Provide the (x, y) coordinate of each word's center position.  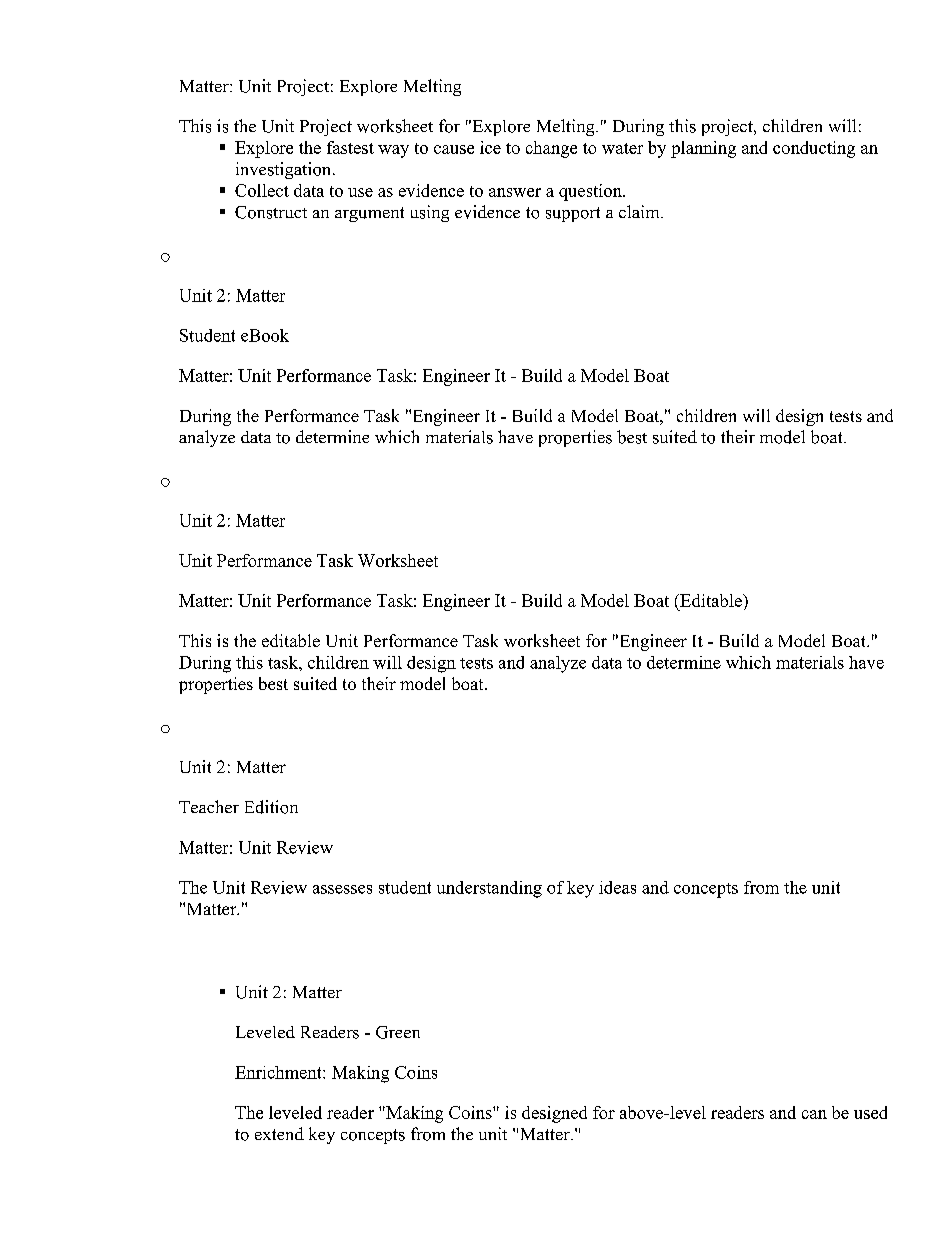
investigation (285, 170)
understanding (489, 889)
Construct (271, 212)
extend (279, 1133)
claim (640, 211)
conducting (814, 149)
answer (515, 192)
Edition (271, 807)
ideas (617, 887)
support (573, 214)
